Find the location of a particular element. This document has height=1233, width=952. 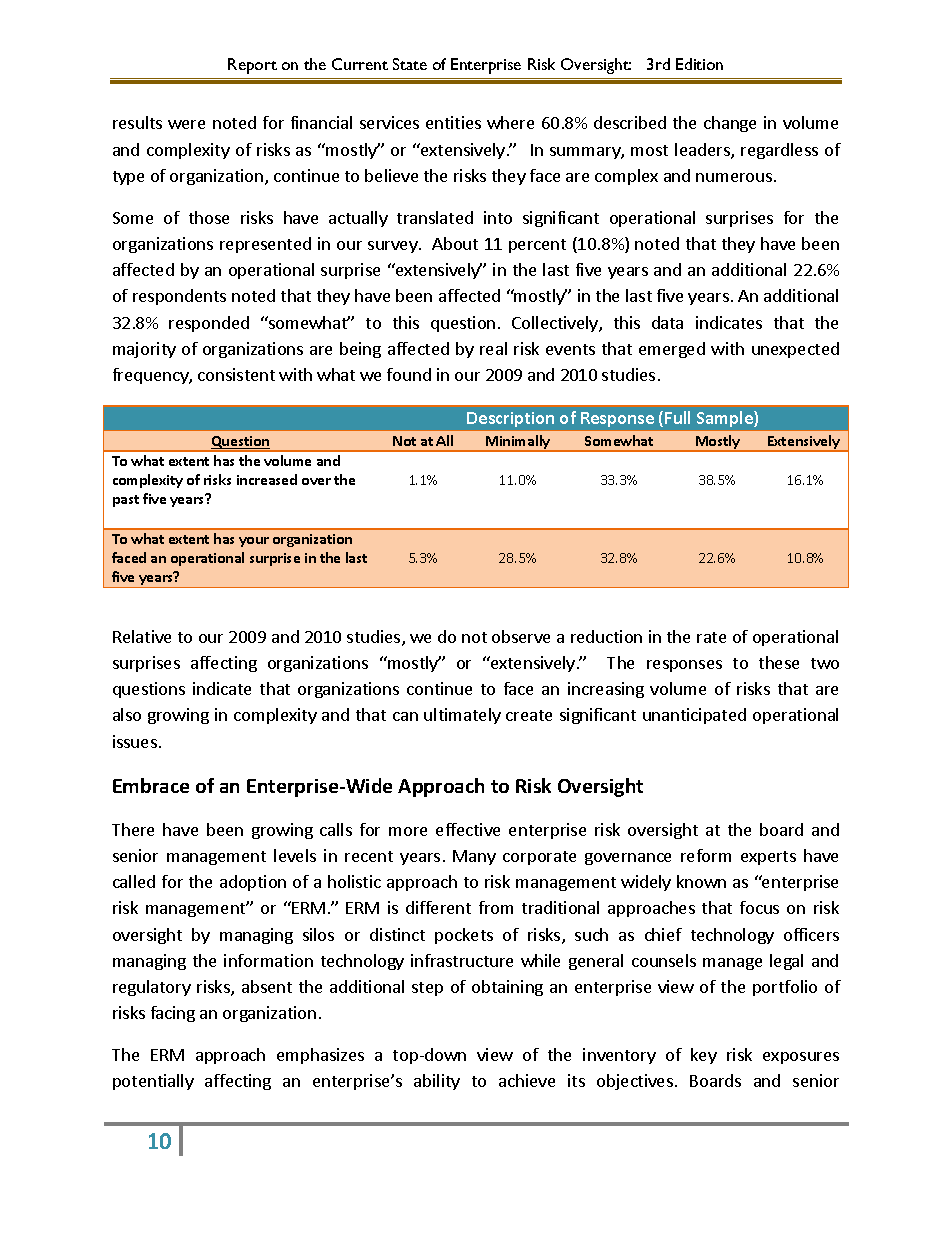

change is located at coordinates (730, 124).
